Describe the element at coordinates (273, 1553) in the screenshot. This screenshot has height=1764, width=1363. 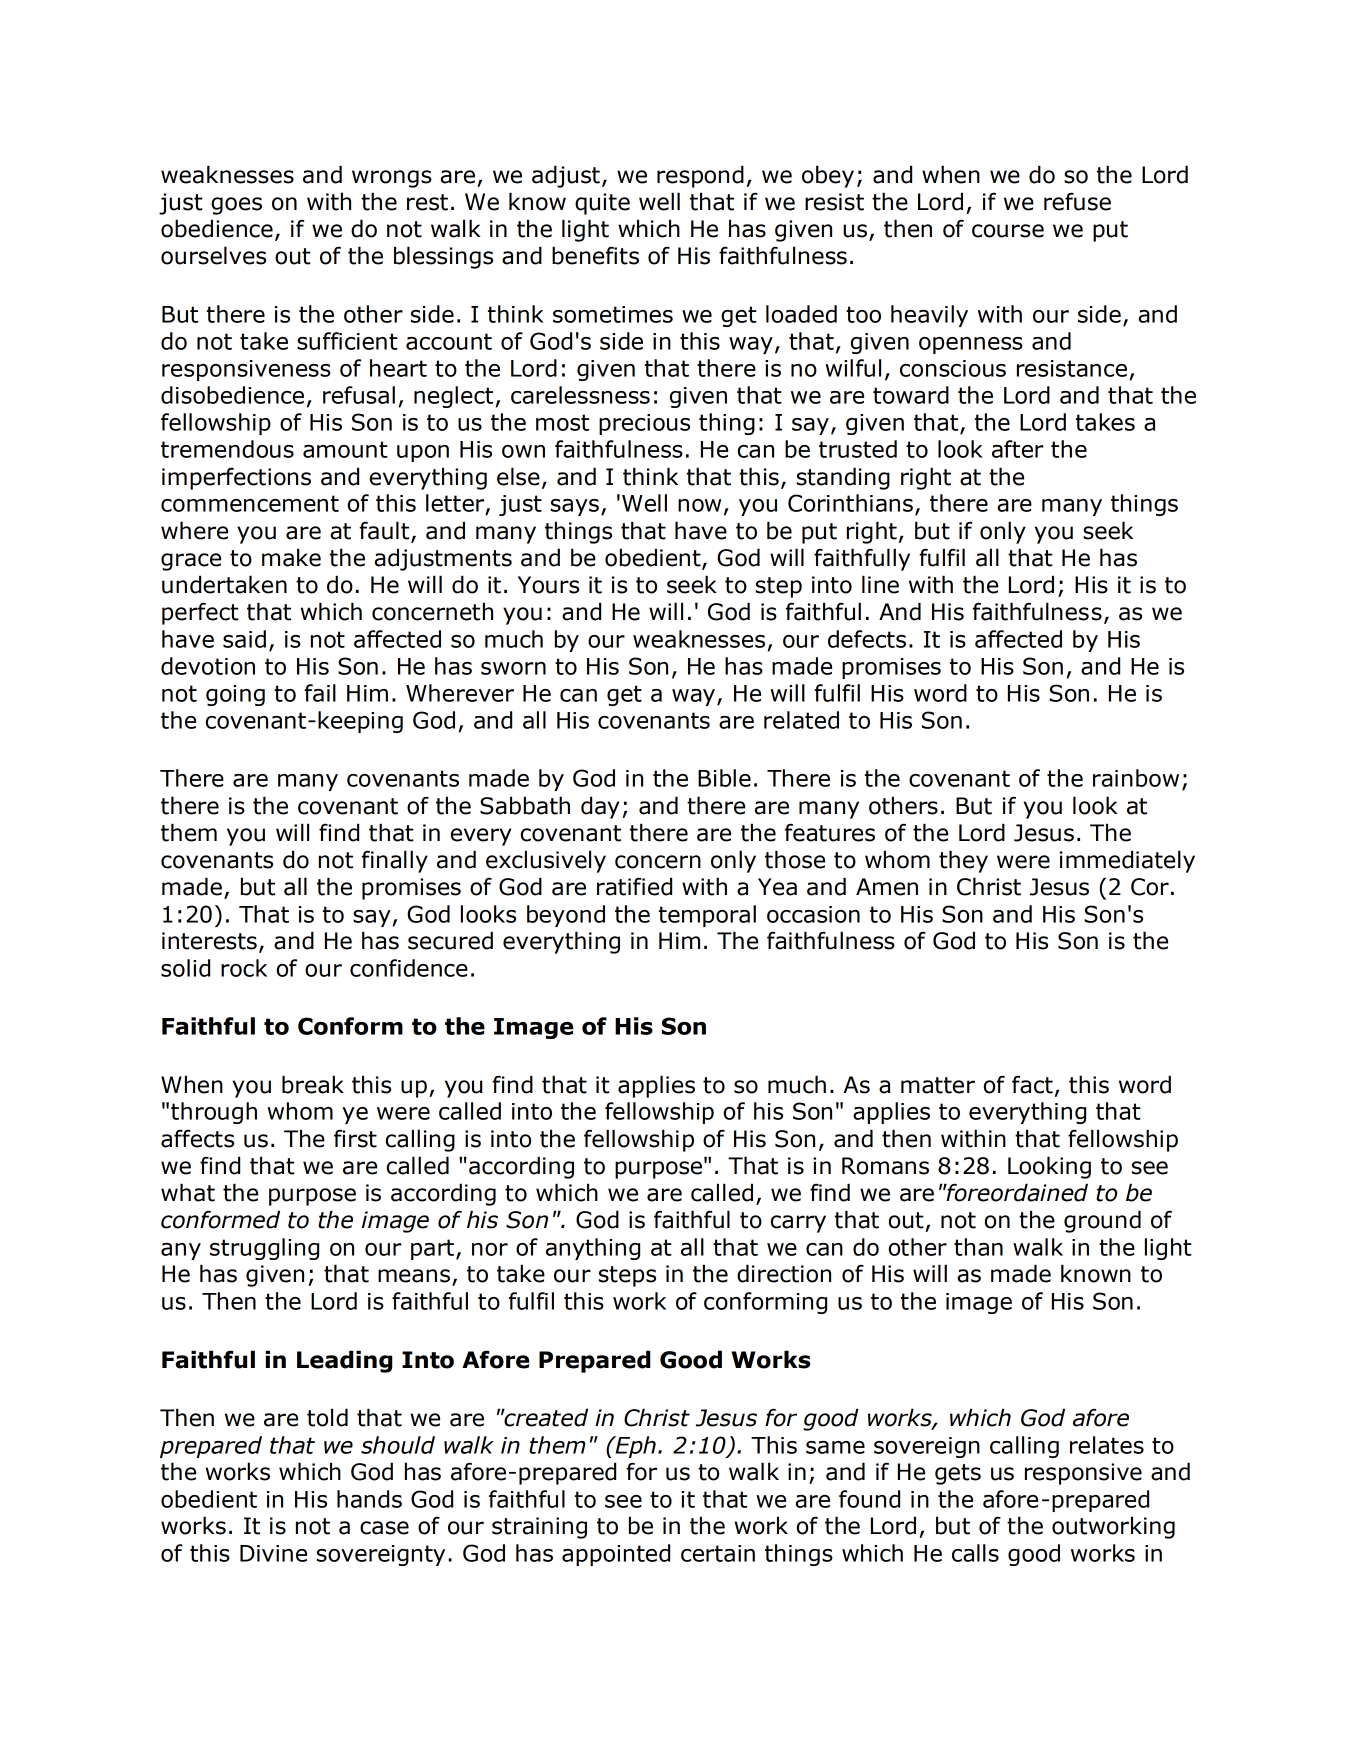
I see `Divine` at that location.
